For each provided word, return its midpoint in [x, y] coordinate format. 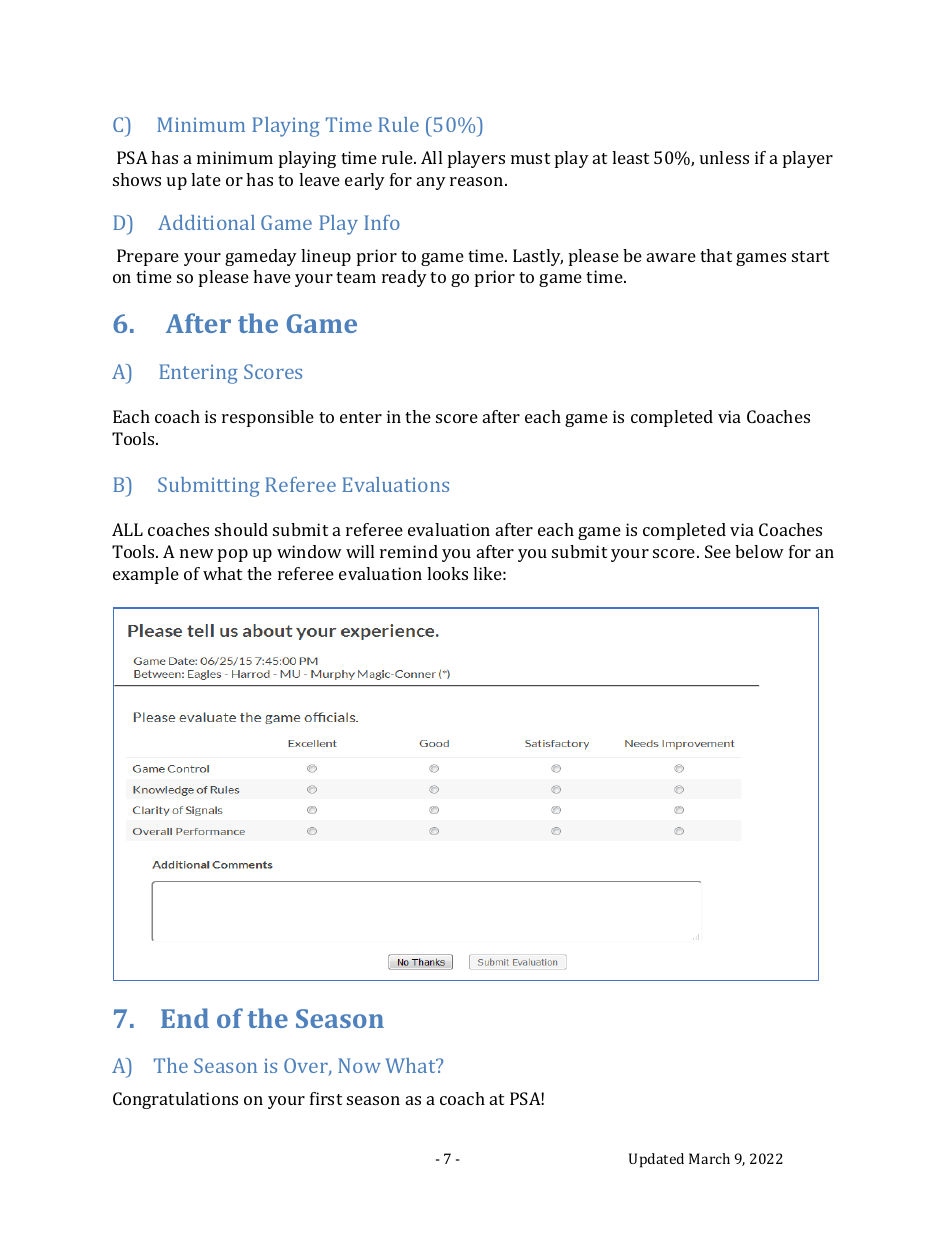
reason [478, 181]
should [241, 529]
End [185, 1018]
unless [724, 157]
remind [409, 551]
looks [447, 573]
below [759, 551]
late [206, 179]
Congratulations [175, 1100]
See [718, 551]
